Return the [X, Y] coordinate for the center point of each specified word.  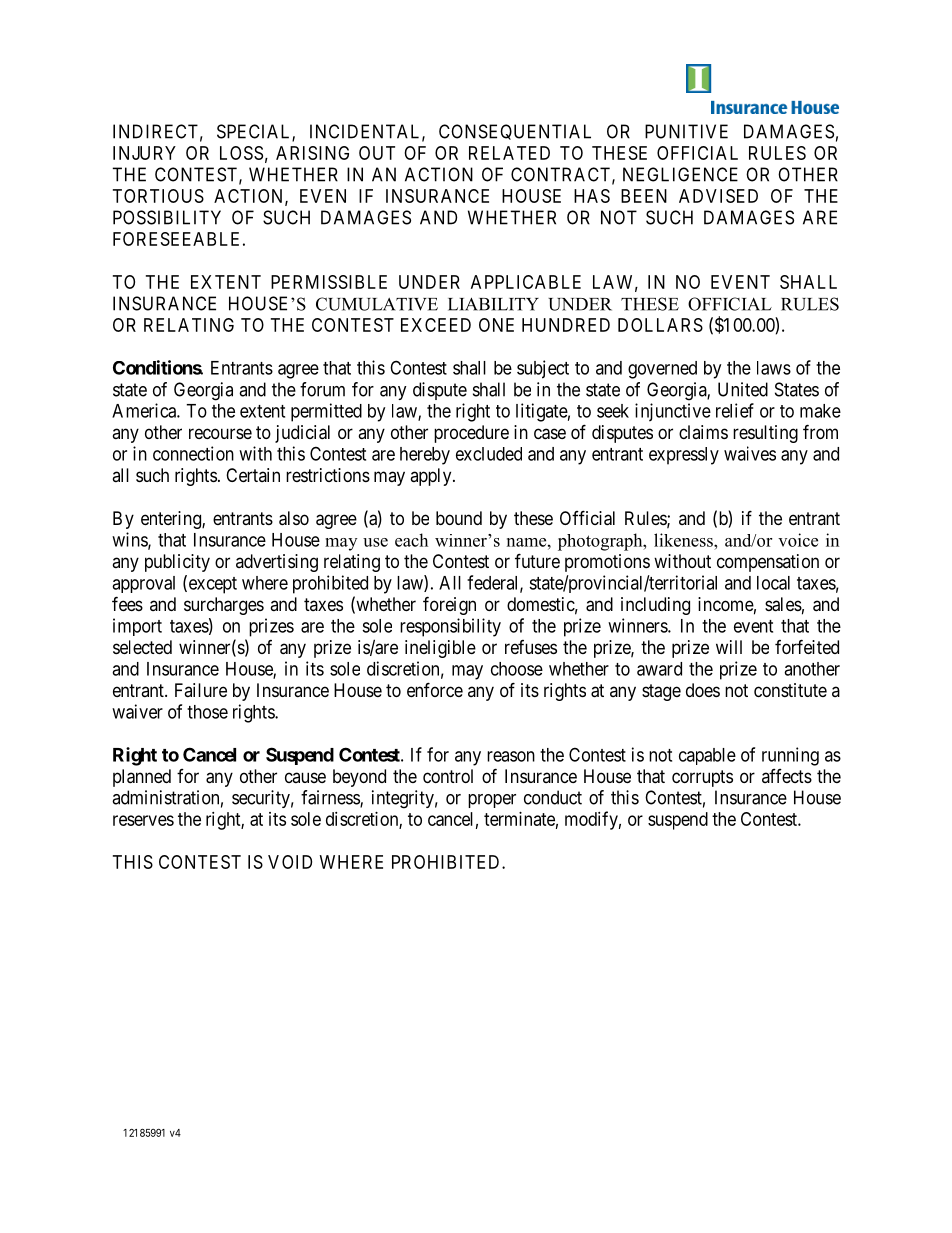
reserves [143, 820]
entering [172, 520]
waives [750, 453]
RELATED [509, 153]
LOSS [241, 153]
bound [459, 518]
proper [492, 801]
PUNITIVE [686, 131]
